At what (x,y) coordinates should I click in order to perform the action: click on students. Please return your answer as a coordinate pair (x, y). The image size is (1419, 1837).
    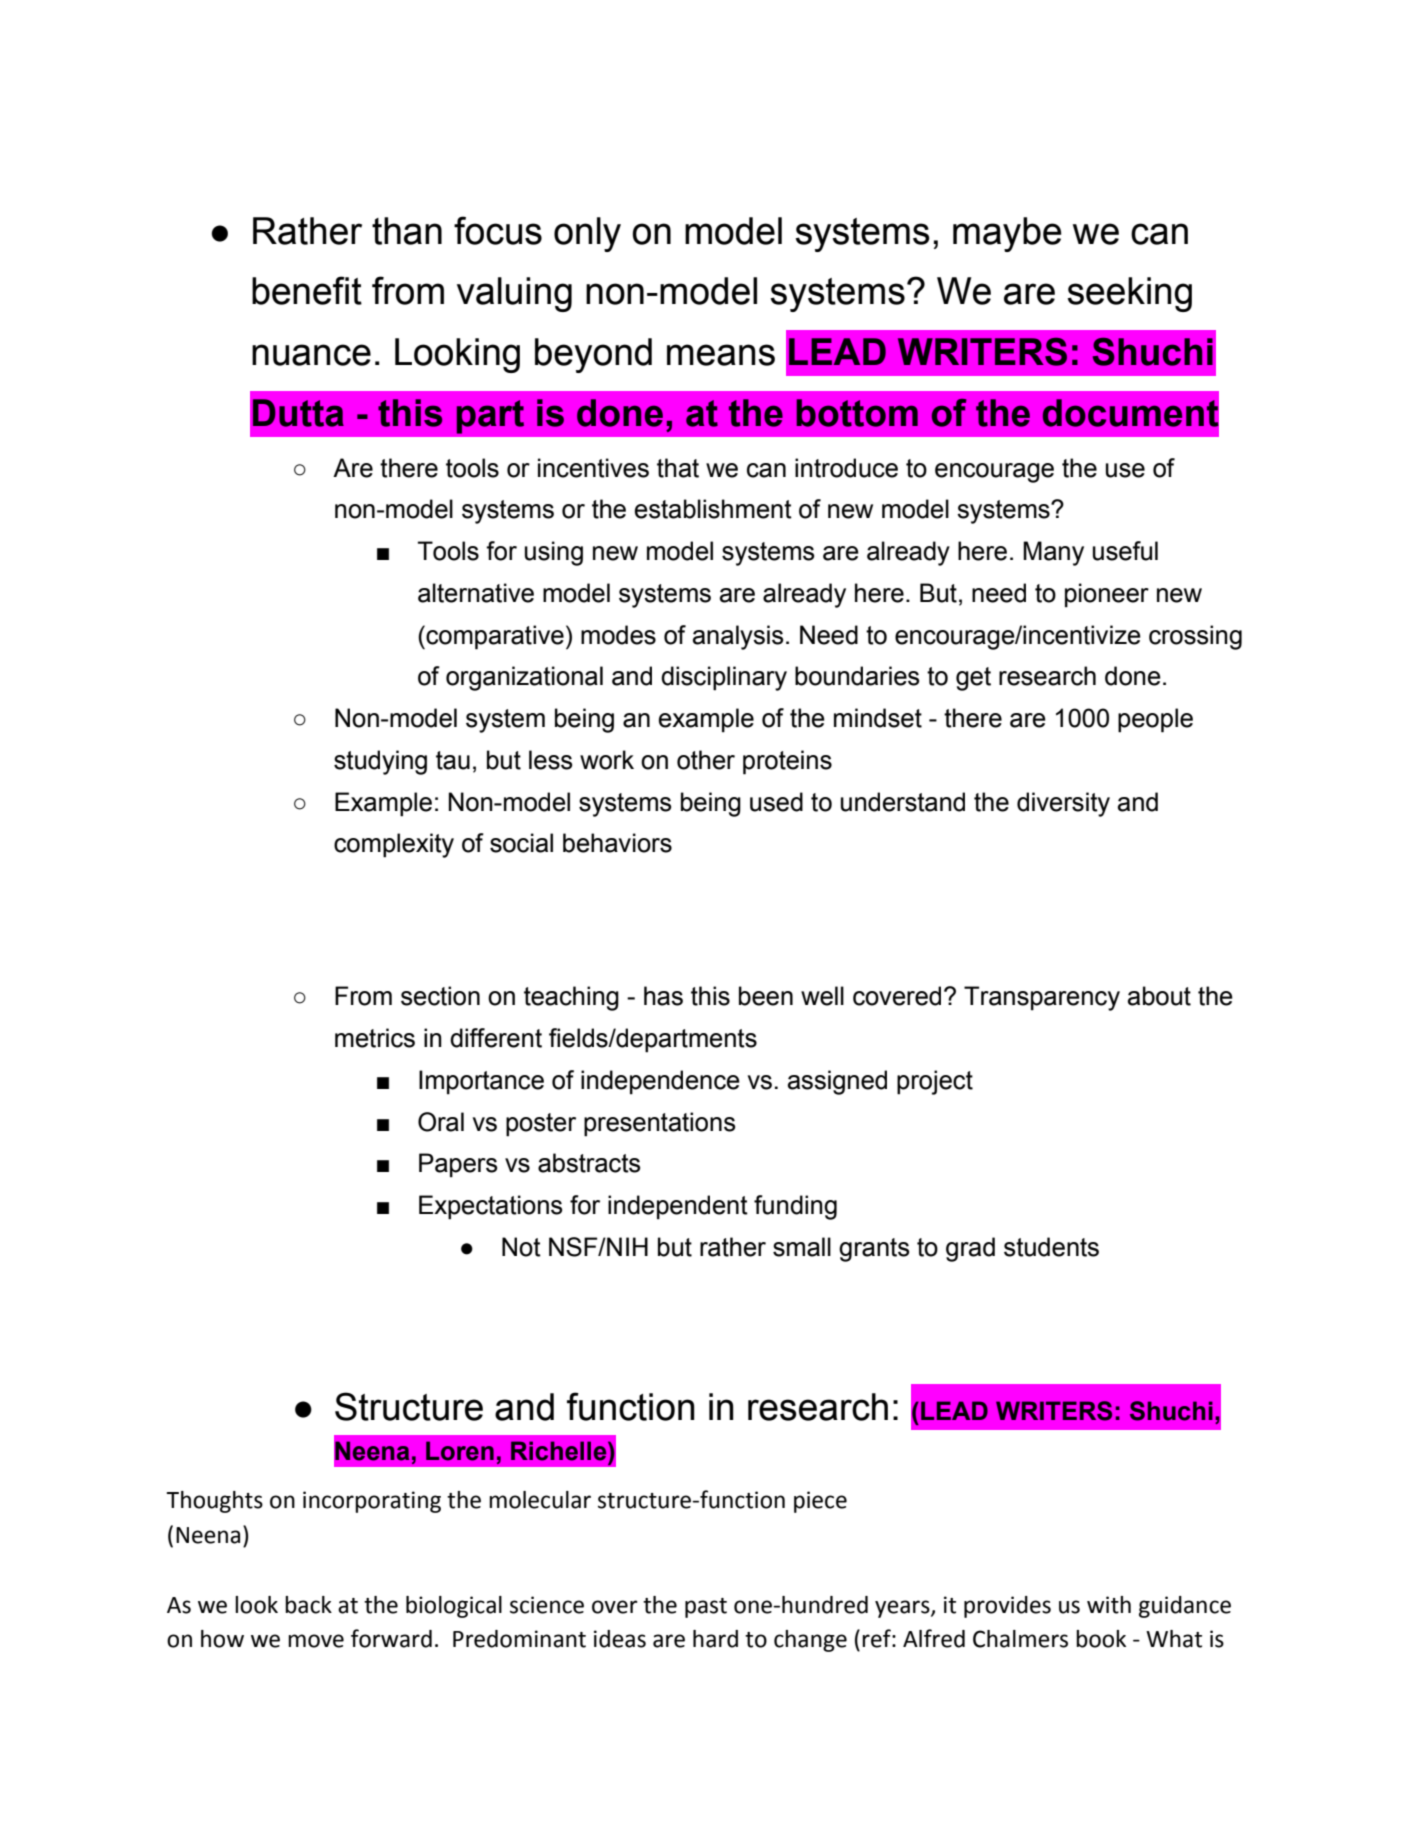
    Looking at the image, I should click on (1051, 1247).
